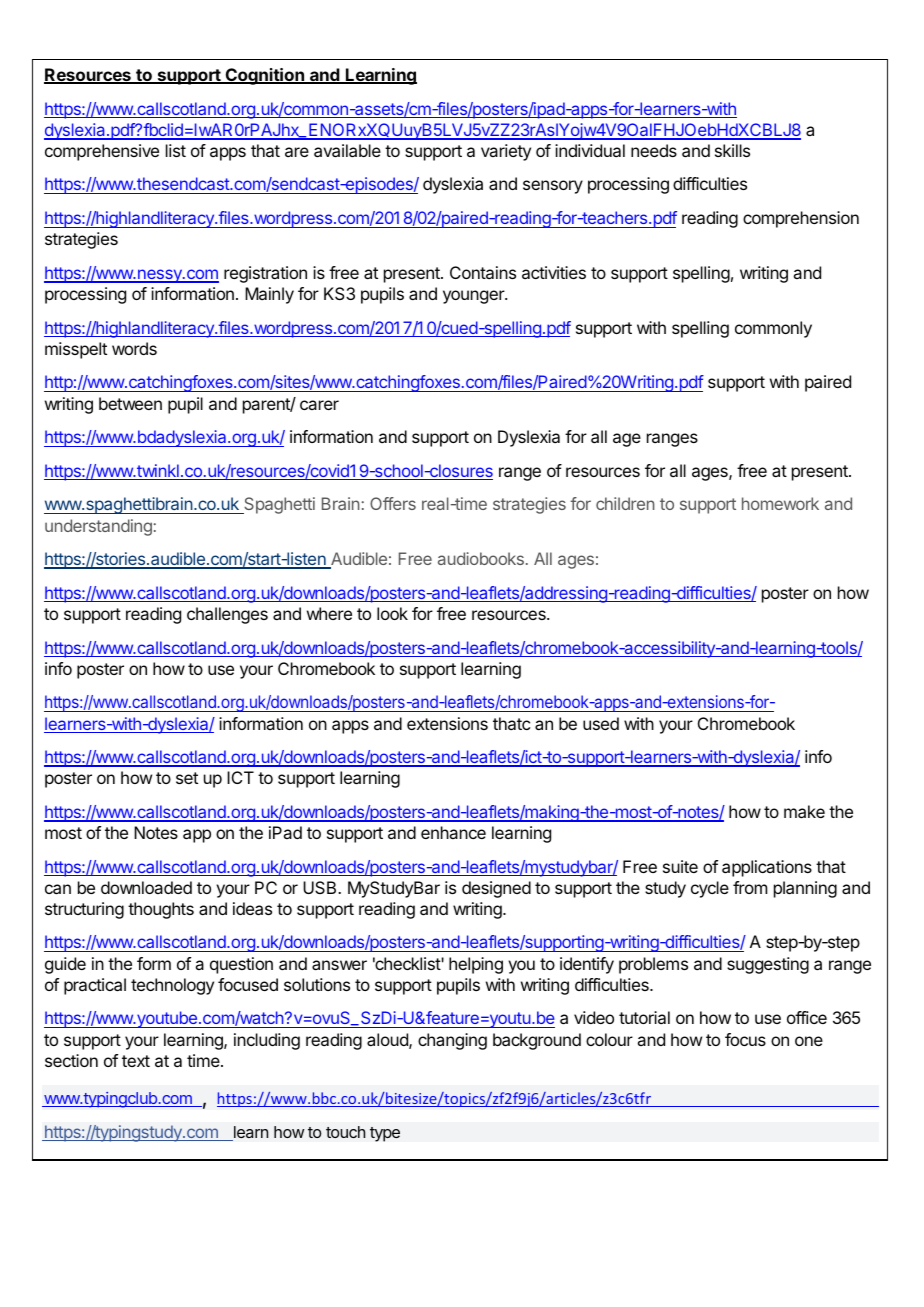  I want to click on Offers, so click(393, 503).
